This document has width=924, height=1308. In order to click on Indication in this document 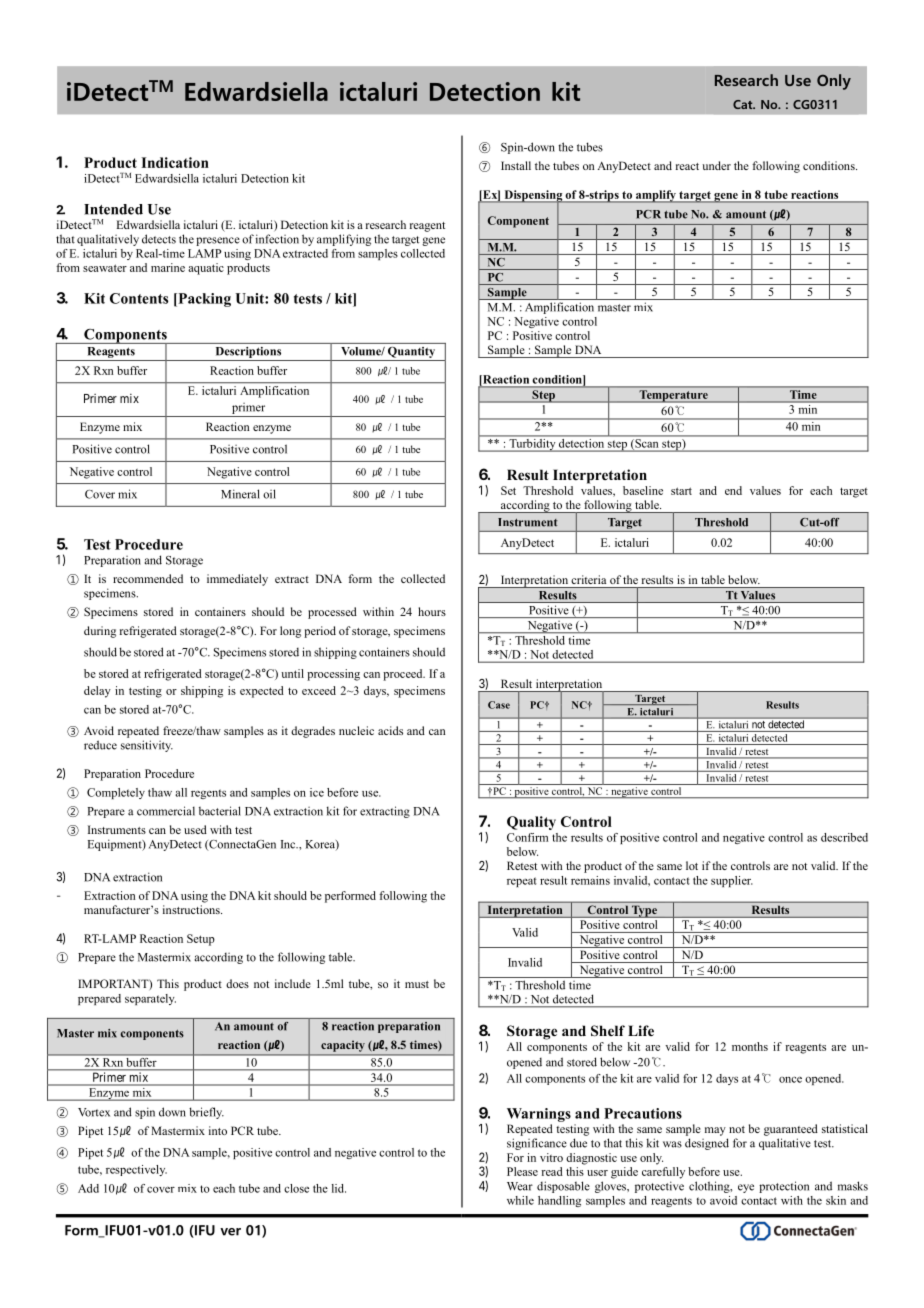, I will do `click(175, 162)`.
